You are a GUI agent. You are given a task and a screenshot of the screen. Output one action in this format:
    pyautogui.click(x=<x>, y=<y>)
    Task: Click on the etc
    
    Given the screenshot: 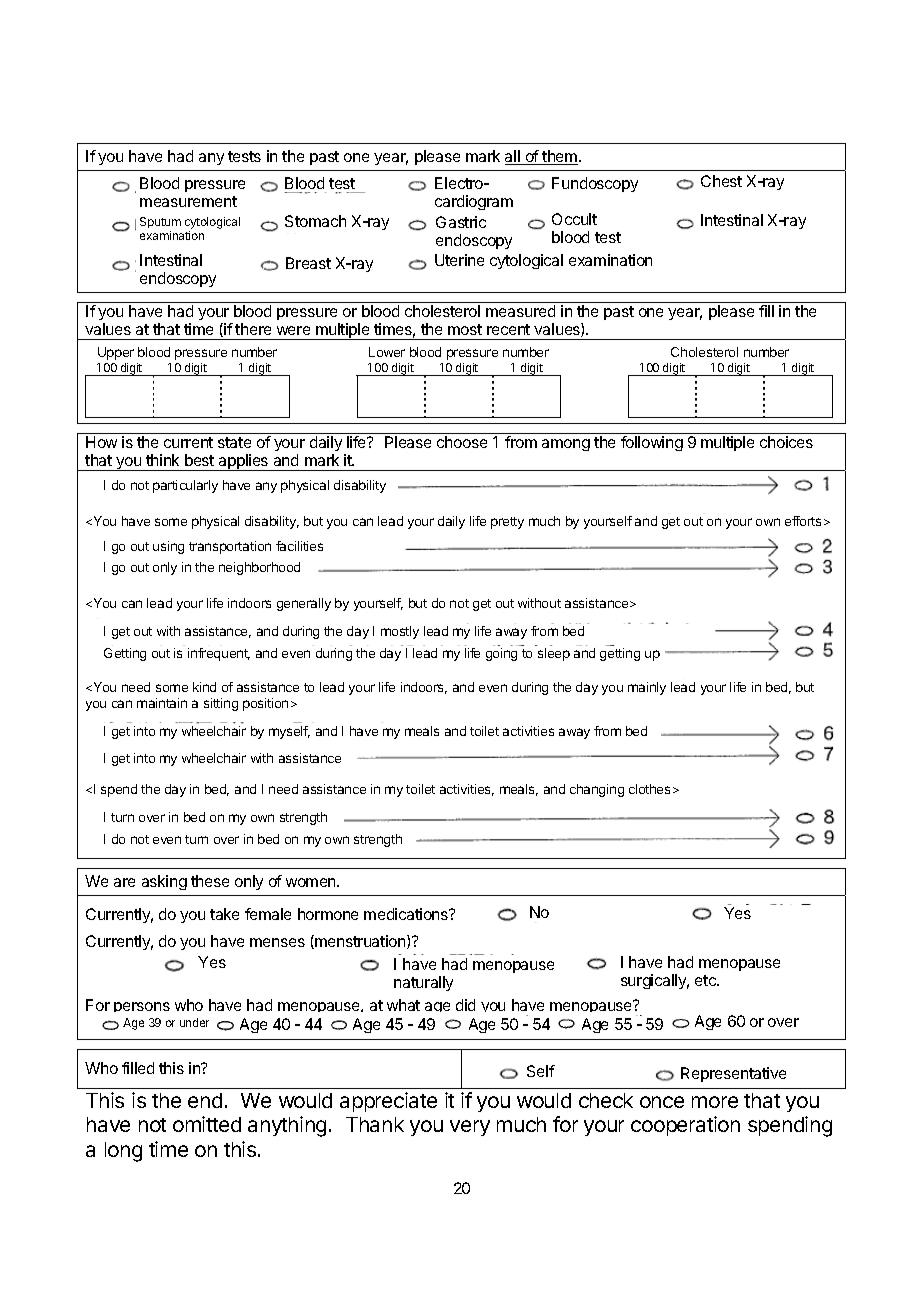 What is the action you would take?
    pyautogui.click(x=706, y=980)
